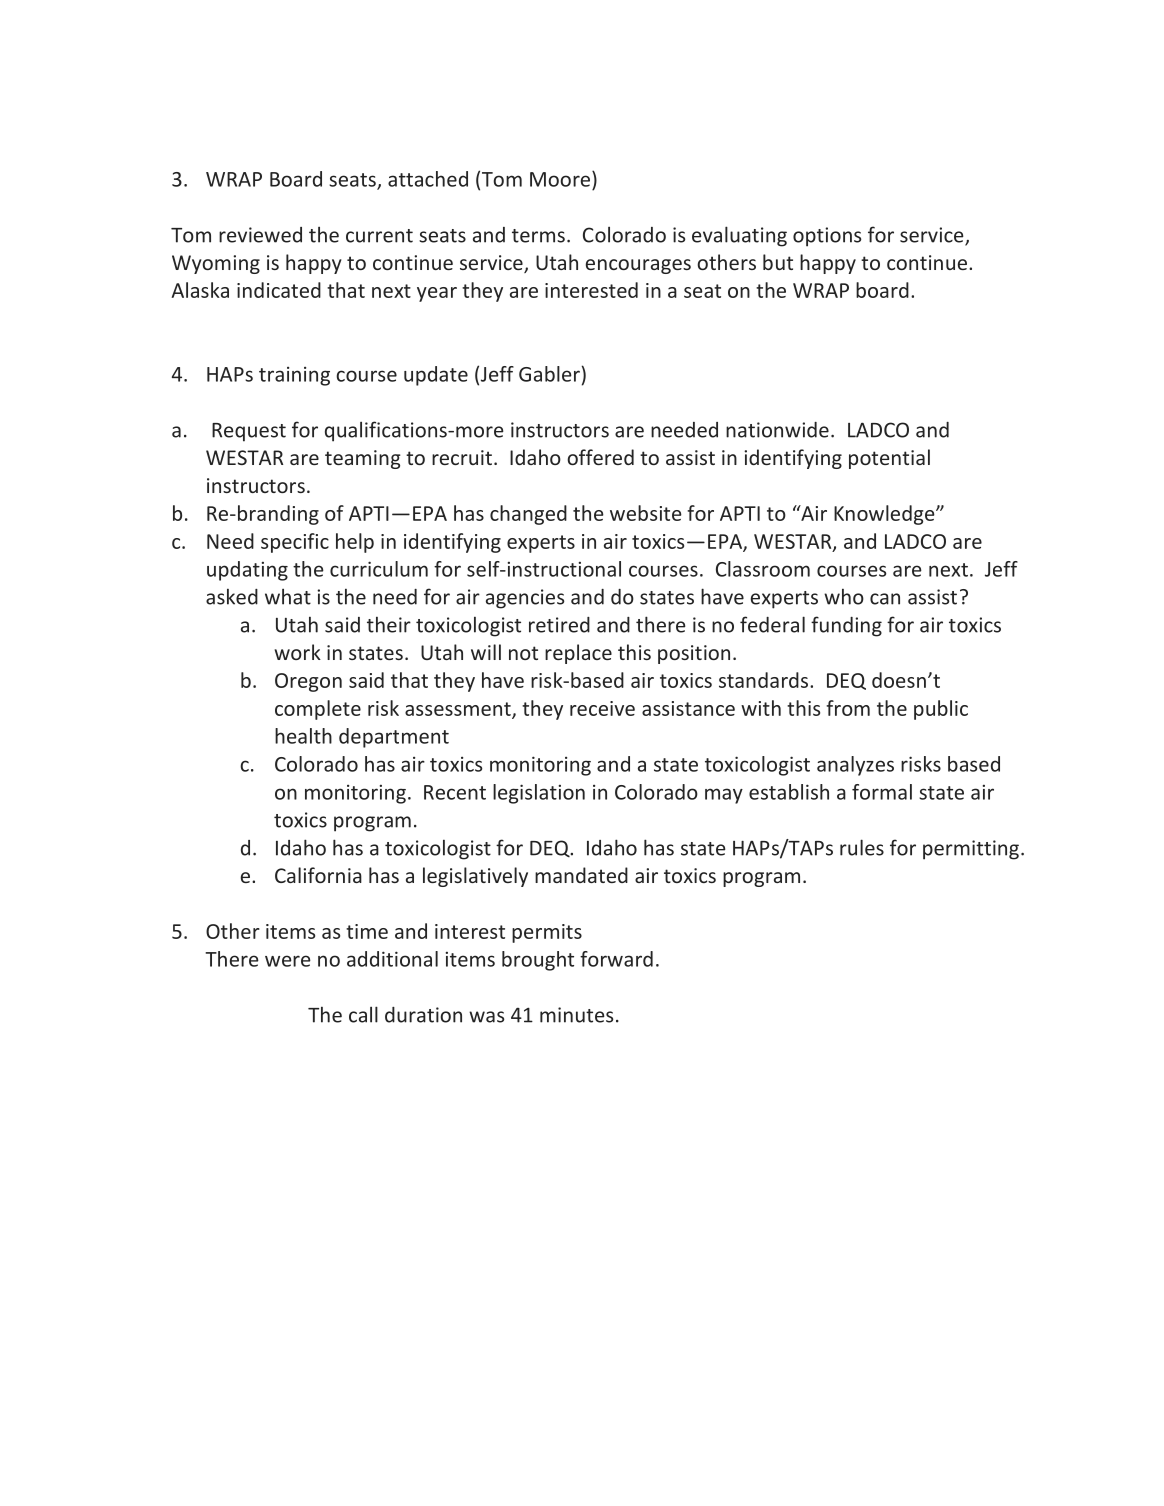 The height and width of the document is (1506, 1164). Describe the element at coordinates (559, 625) in the document. I see `retired` at that location.
